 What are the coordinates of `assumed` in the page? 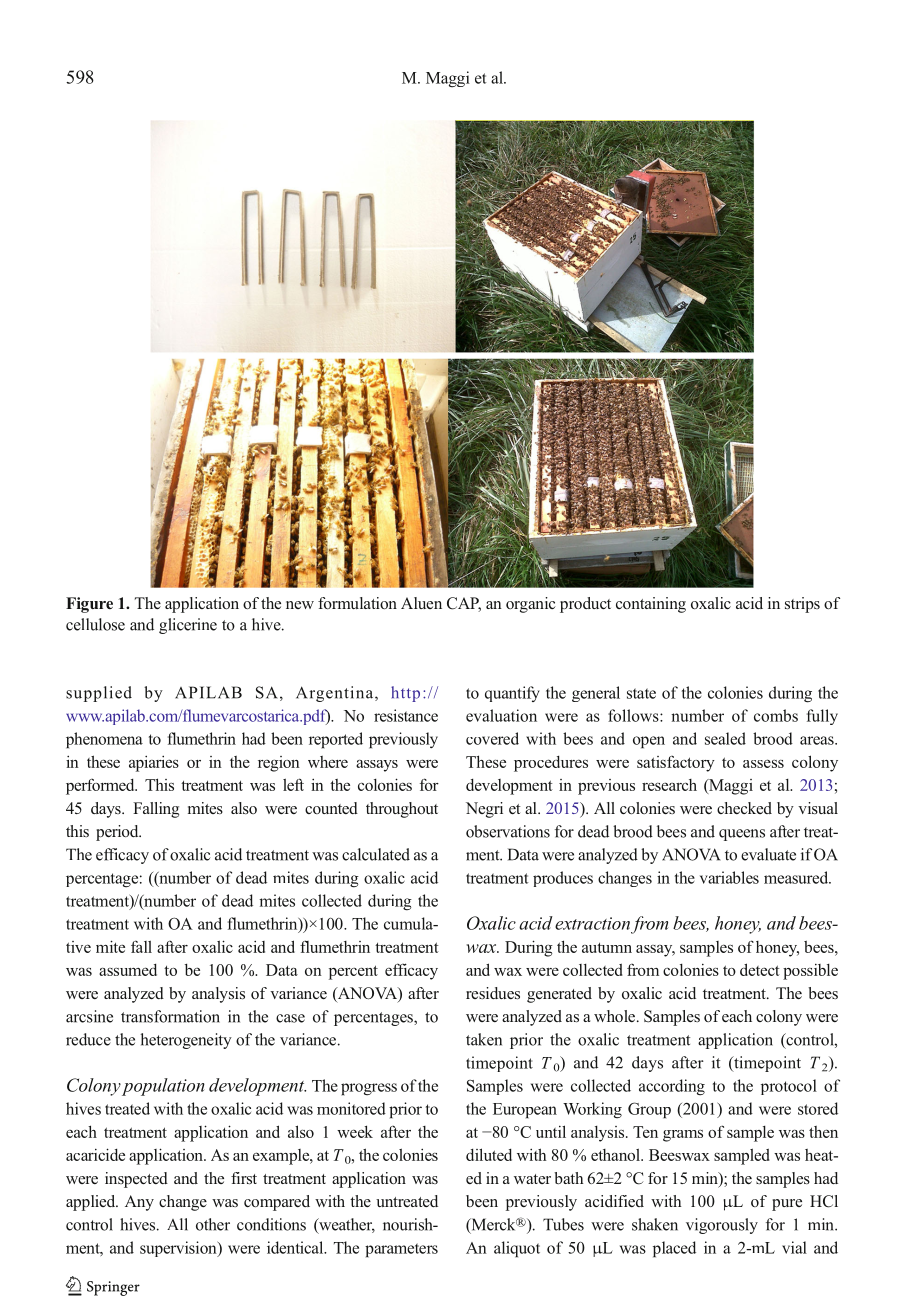 It's located at (128, 970).
